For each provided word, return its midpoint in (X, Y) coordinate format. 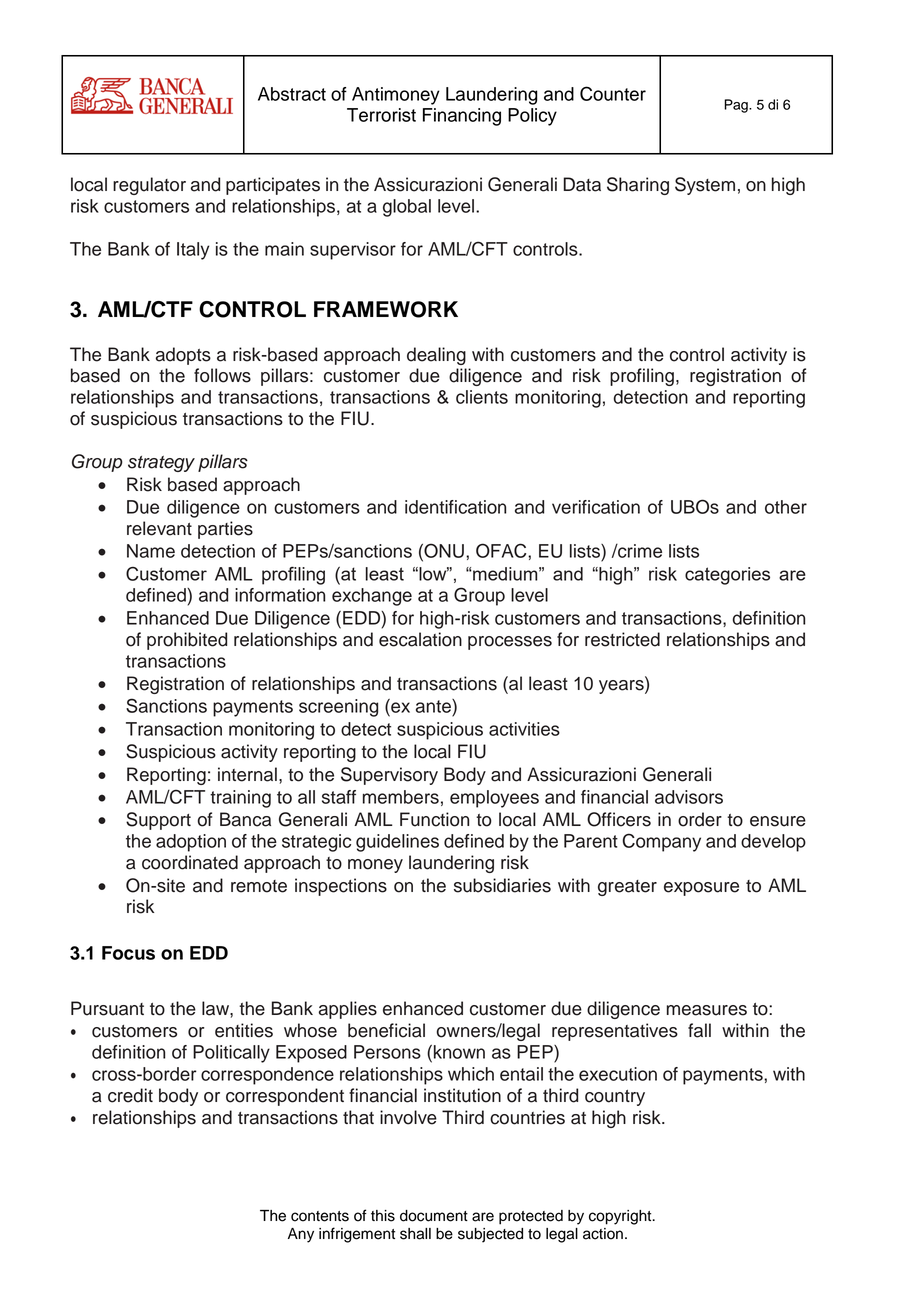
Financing (462, 117)
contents (320, 1216)
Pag (737, 106)
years (622, 687)
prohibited (187, 641)
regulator (149, 186)
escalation (420, 639)
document (434, 1216)
